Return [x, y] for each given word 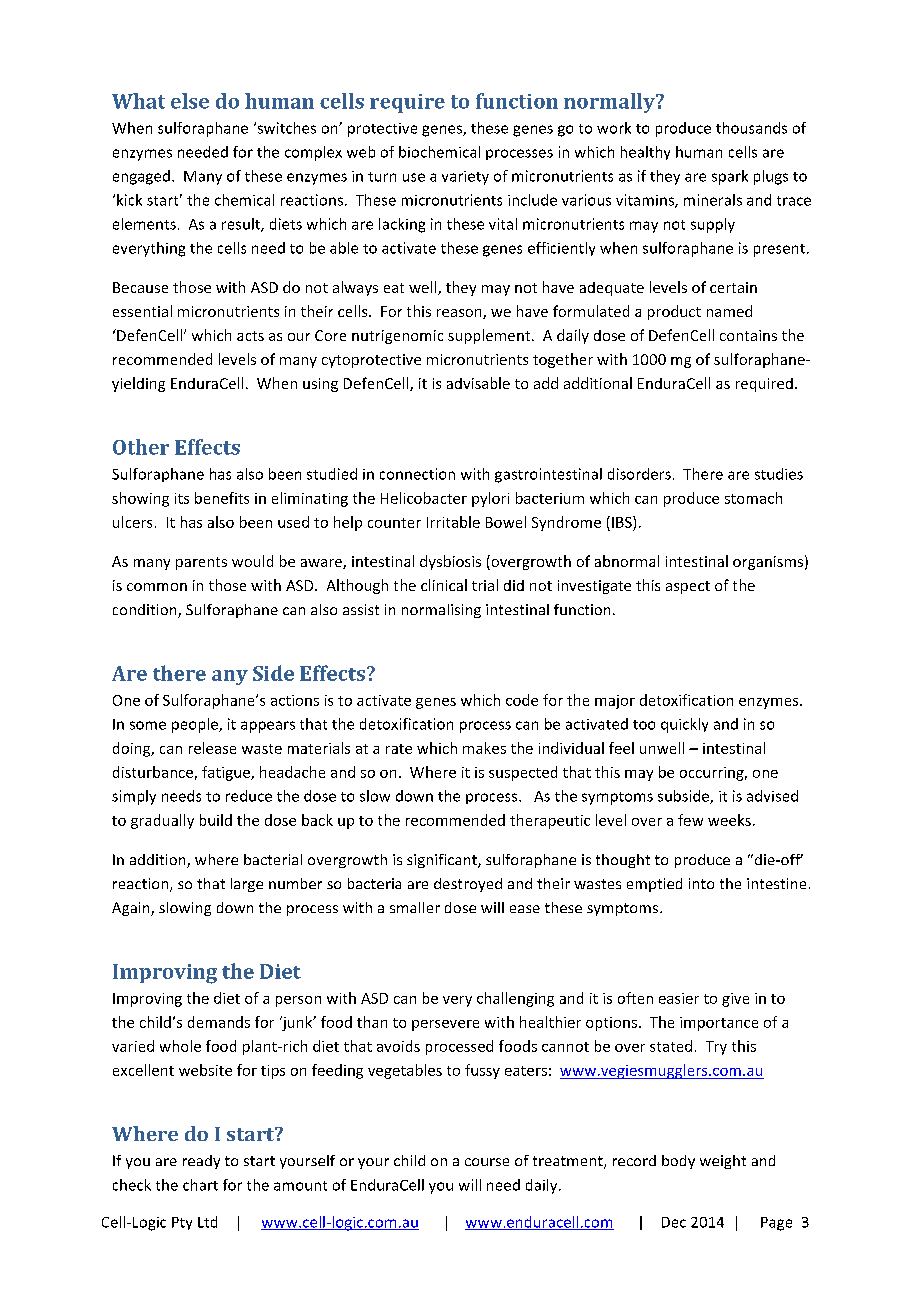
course [487, 1162]
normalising [441, 611]
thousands [751, 128]
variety [465, 178]
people [196, 725]
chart [200, 1185]
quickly [684, 725]
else [190, 101]
